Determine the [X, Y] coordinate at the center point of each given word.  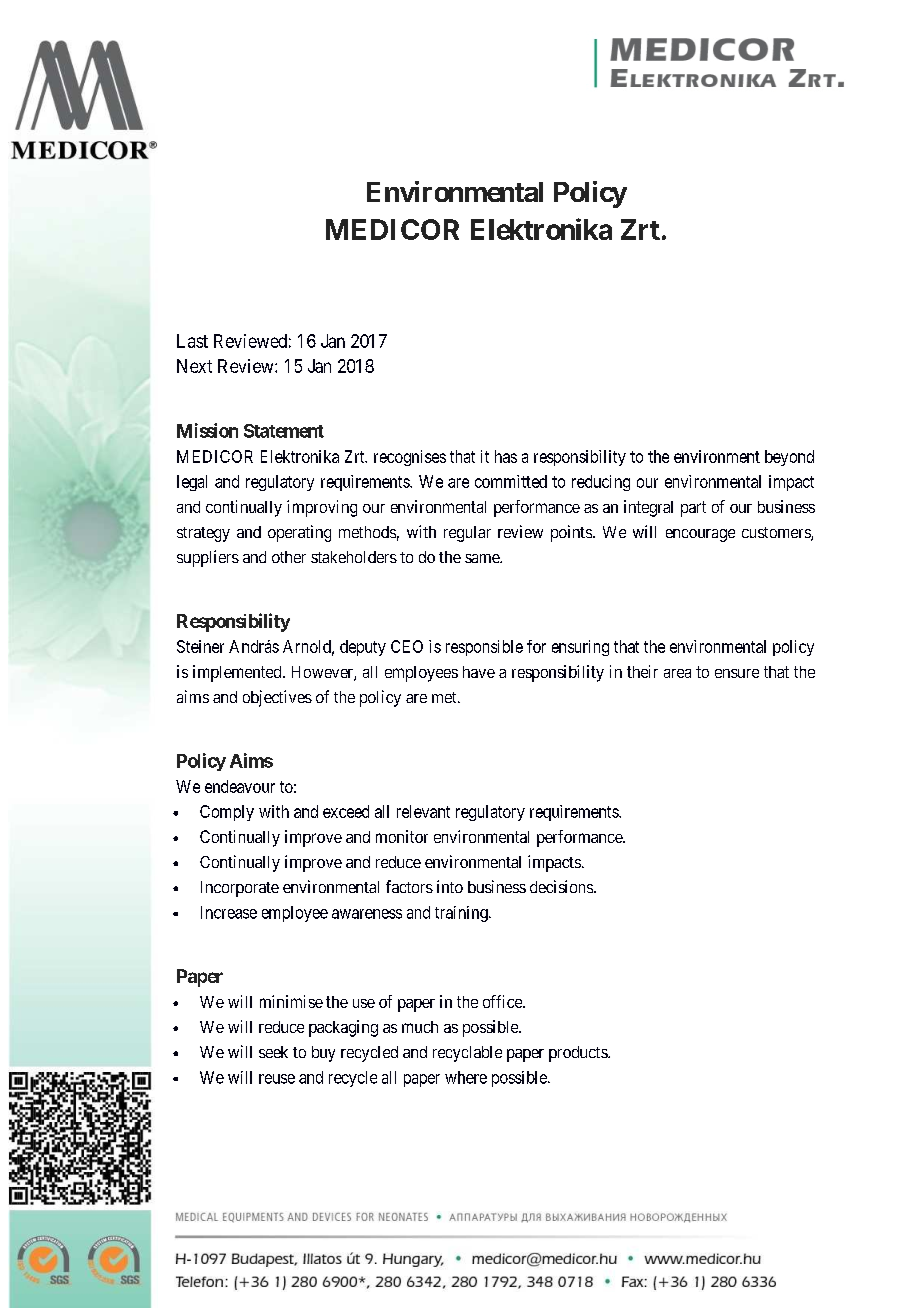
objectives [277, 698]
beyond [789, 458]
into [450, 886]
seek [273, 1052]
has [506, 456]
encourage [700, 535]
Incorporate [240, 889]
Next [194, 366]
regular [467, 534]
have [479, 672]
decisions [562, 886]
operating [299, 533]
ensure [737, 673]
